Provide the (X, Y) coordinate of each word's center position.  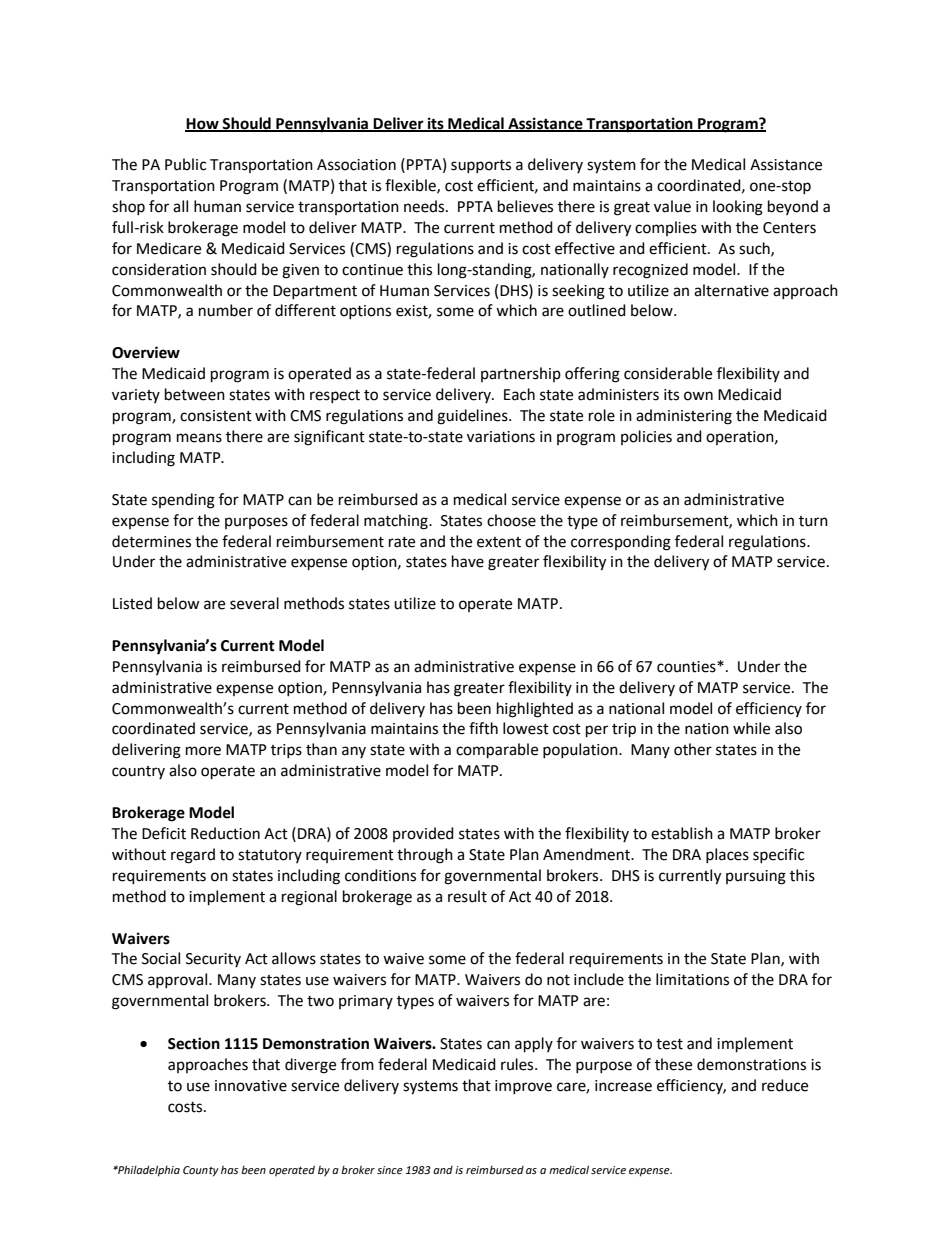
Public (185, 164)
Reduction (225, 833)
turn (813, 521)
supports (481, 166)
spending (183, 501)
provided (423, 834)
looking (738, 208)
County (201, 1171)
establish (682, 833)
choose (511, 520)
